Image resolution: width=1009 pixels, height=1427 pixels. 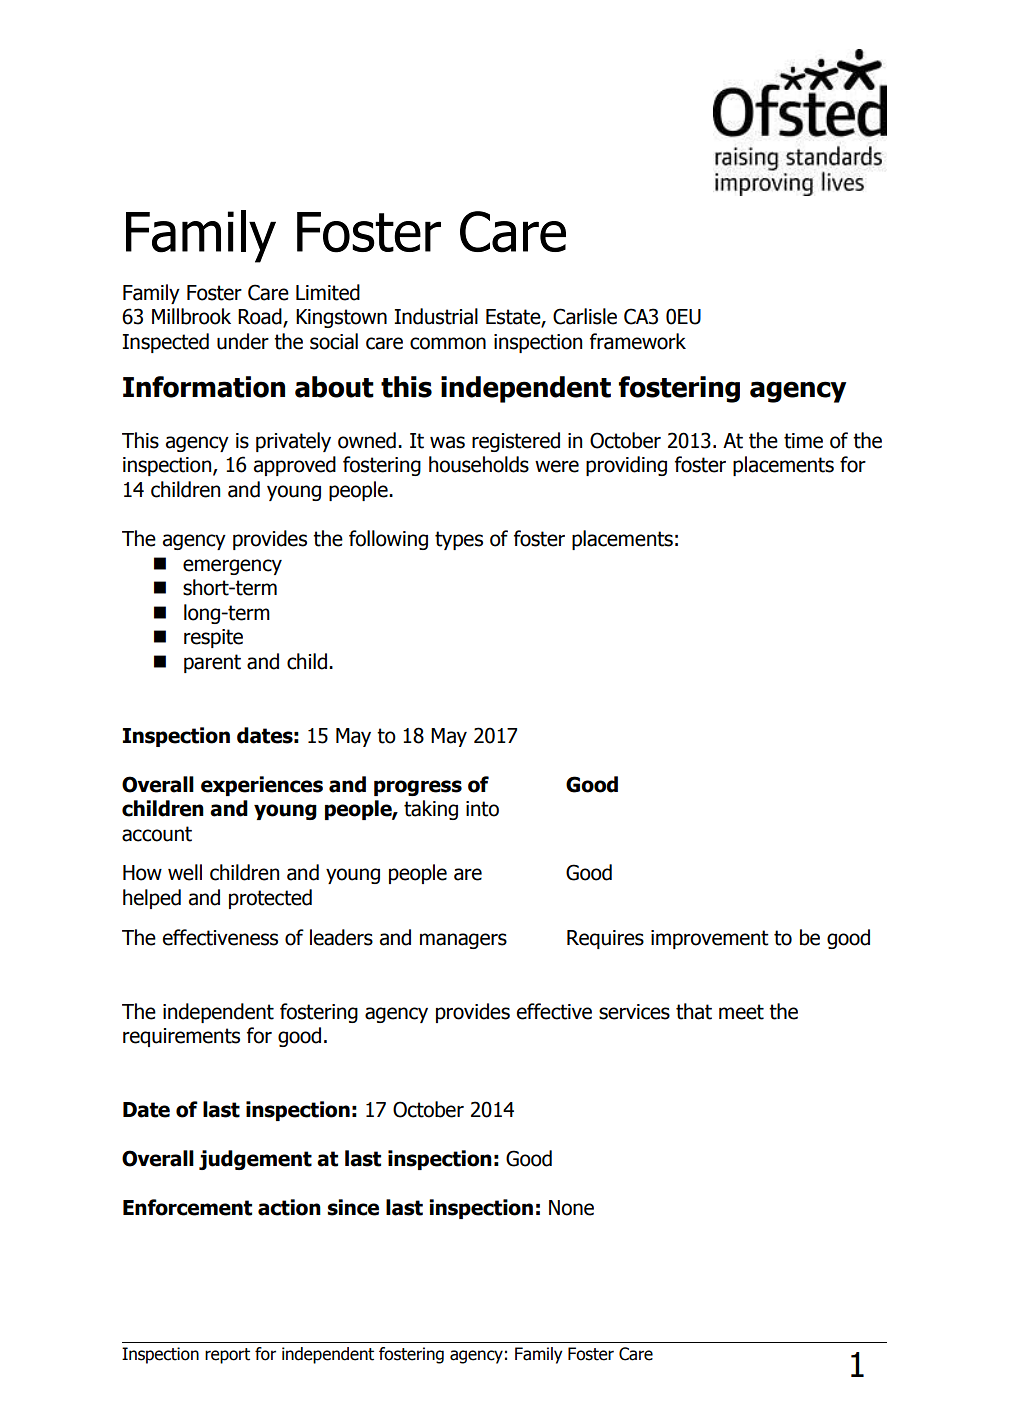 I want to click on experiences, so click(x=262, y=786).
